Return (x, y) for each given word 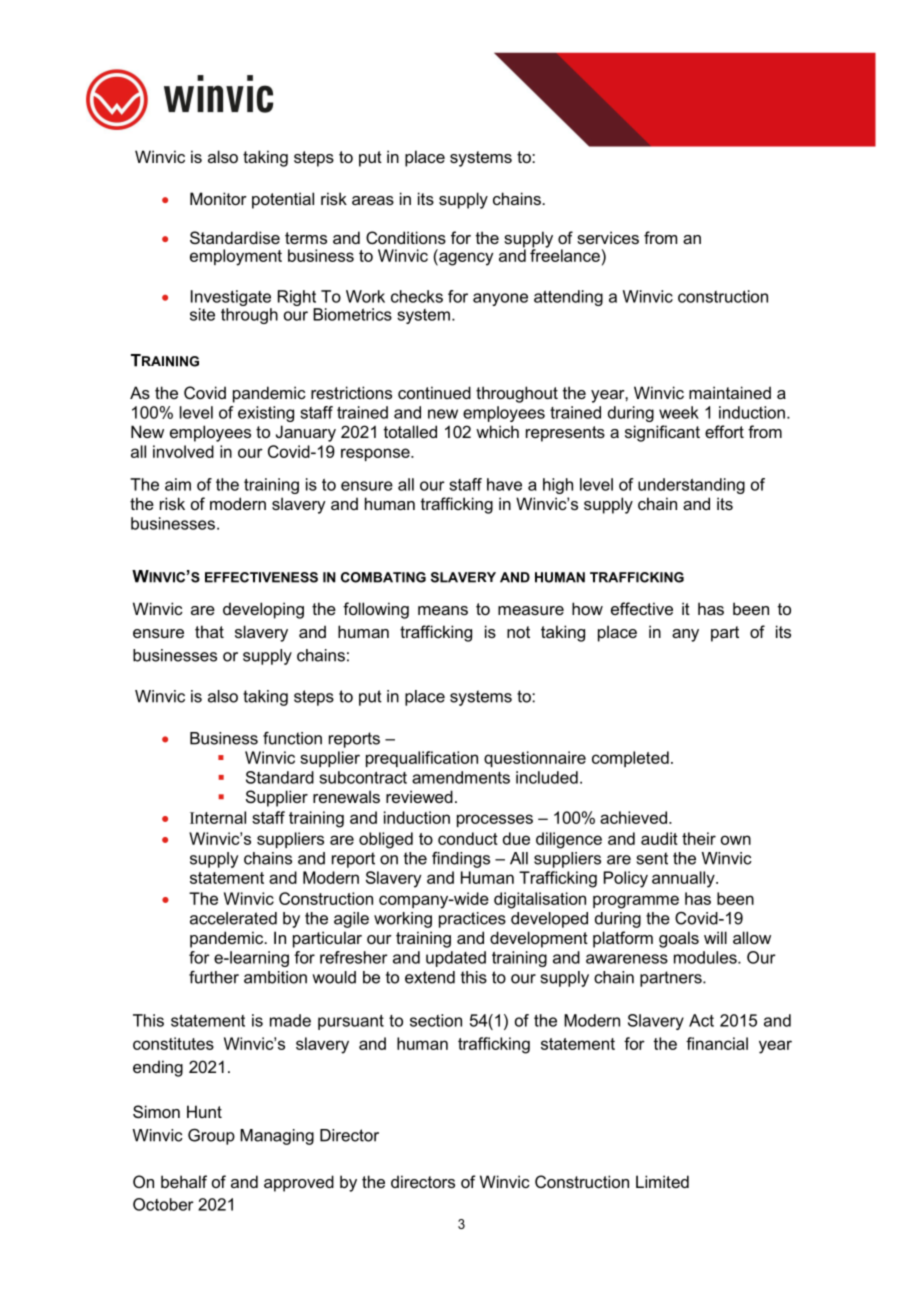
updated (456, 959)
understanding (691, 486)
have (504, 484)
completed (630, 759)
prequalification (422, 759)
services (608, 237)
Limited (662, 1181)
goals (679, 939)
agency (465, 259)
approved (299, 1183)
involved (183, 451)
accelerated (233, 918)
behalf (184, 1181)
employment (236, 257)
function (292, 738)
